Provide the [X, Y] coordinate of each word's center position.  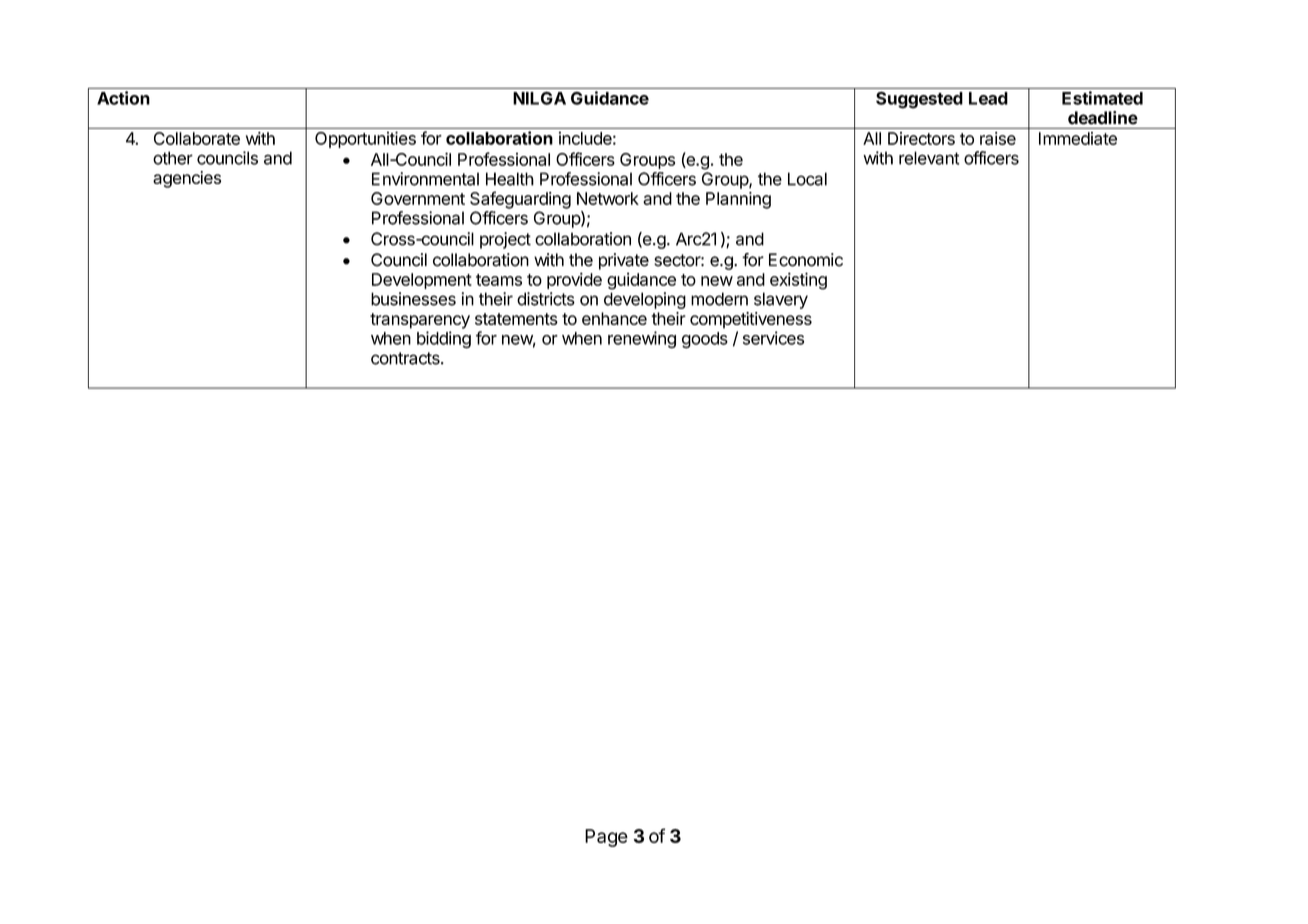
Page [606, 838]
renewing [642, 339]
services [773, 338]
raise [998, 138]
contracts [406, 358]
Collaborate [197, 138]
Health [510, 179]
